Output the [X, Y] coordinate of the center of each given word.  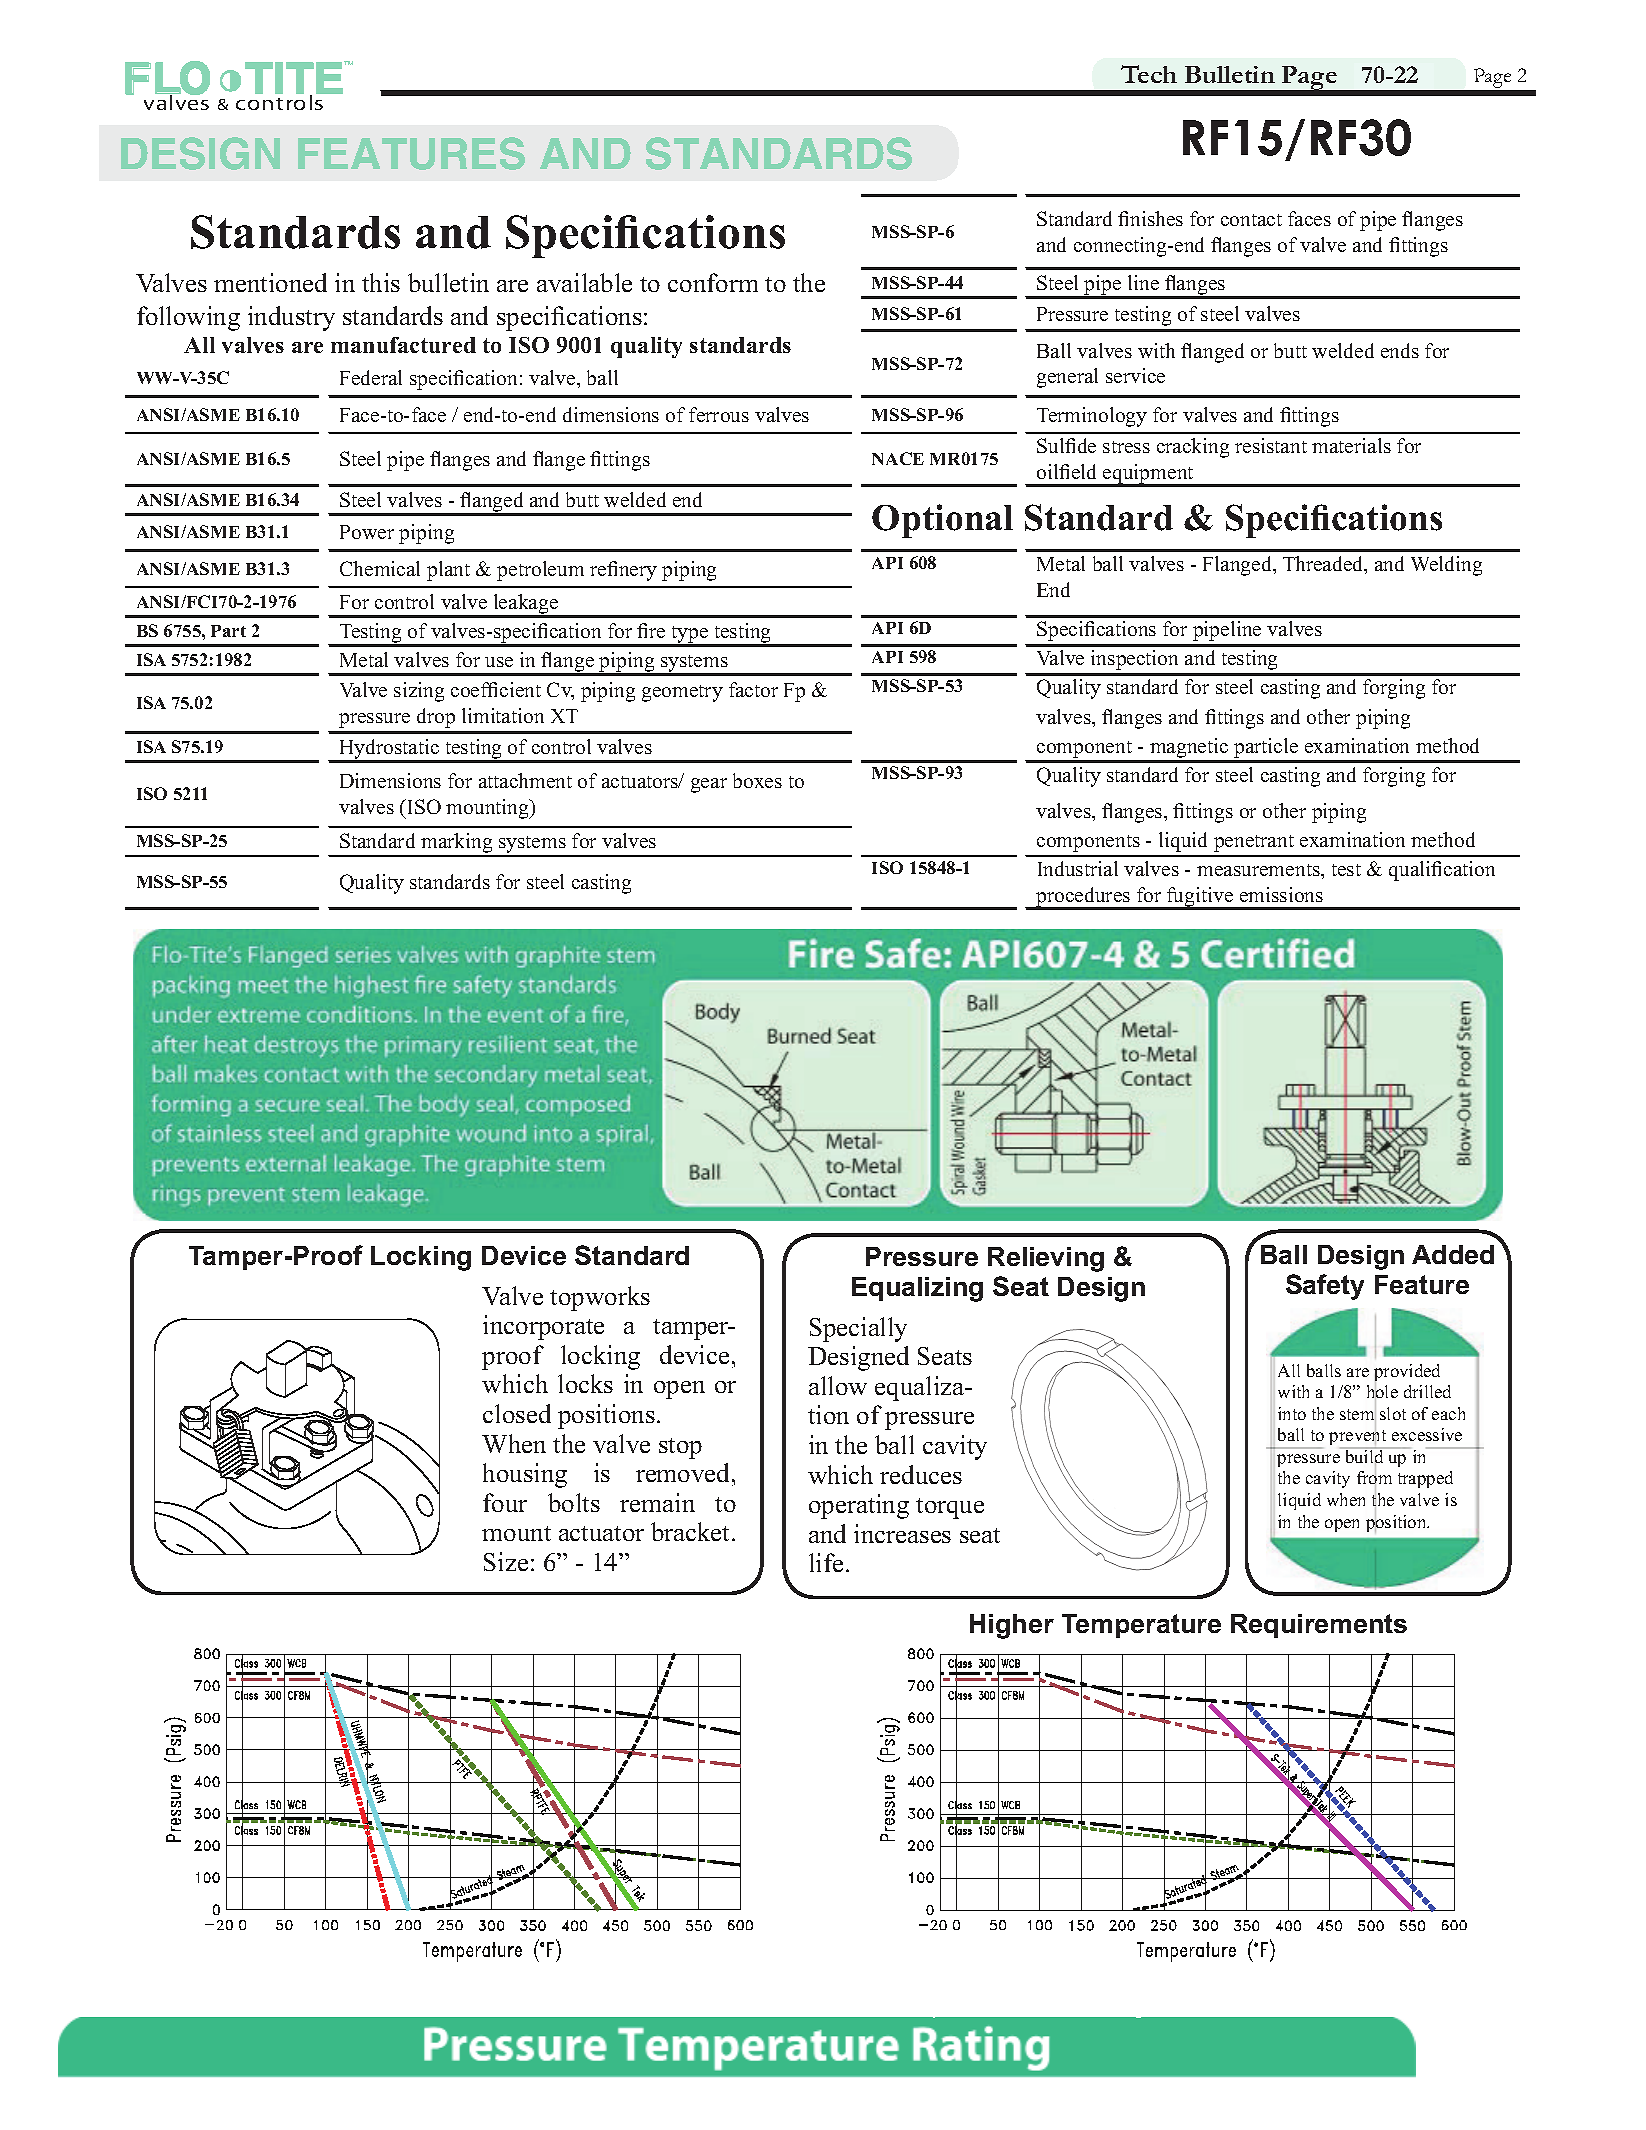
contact [1251, 220]
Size [506, 1561]
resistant [1271, 445]
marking [457, 844]
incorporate [543, 1327]
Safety [1325, 1287]
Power [367, 532]
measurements [1259, 870]
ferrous [719, 414]
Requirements [1319, 1626]
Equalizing [917, 1289]
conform [713, 282]
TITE [294, 79]
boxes [757, 780]
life [826, 1562]
